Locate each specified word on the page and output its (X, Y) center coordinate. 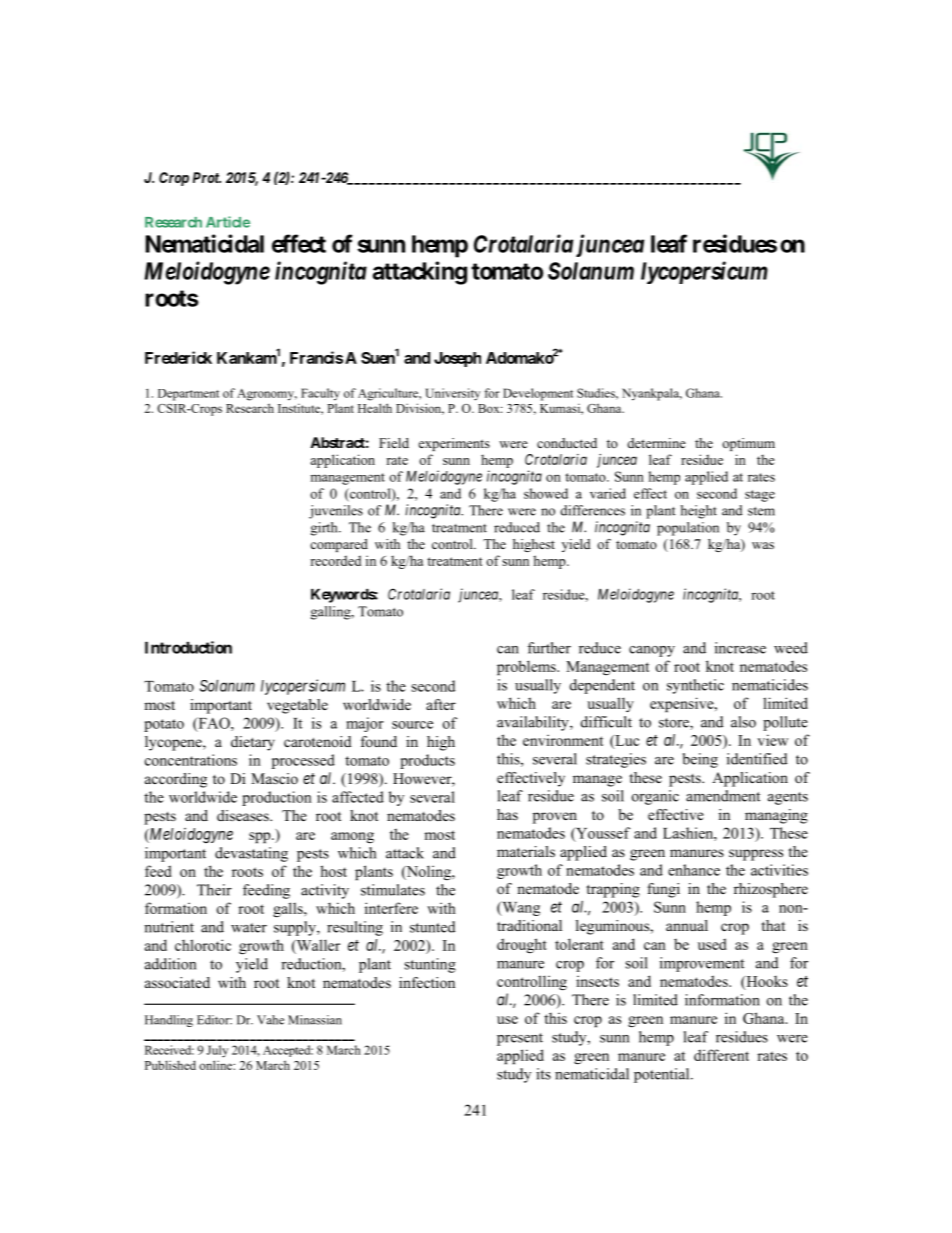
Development (538, 394)
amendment (723, 796)
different (721, 1055)
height (699, 512)
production (277, 798)
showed (546, 493)
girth (325, 529)
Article (228, 222)
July (217, 1051)
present (520, 1039)
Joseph (457, 359)
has (507, 814)
